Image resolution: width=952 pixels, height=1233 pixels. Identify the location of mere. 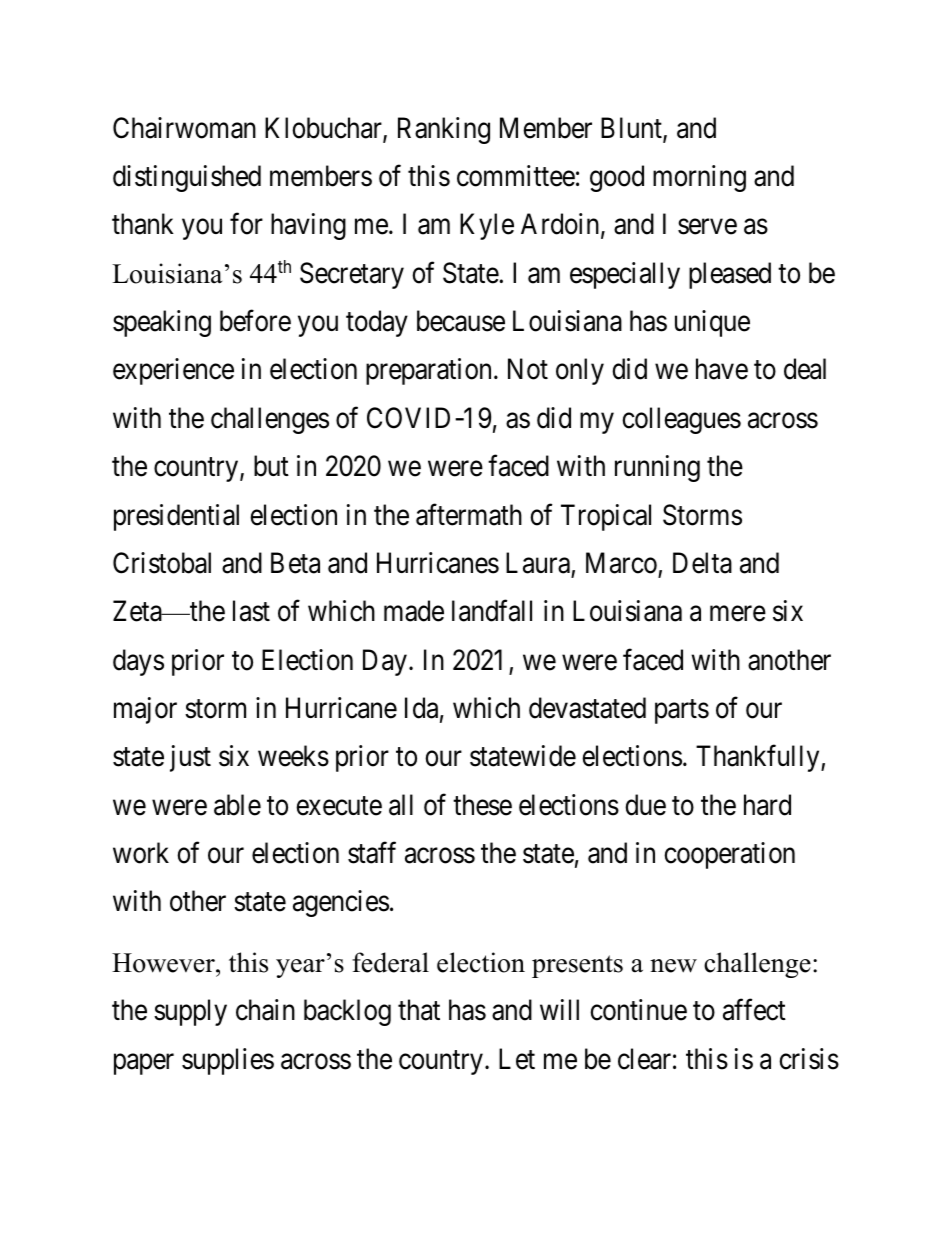
(738, 614).
